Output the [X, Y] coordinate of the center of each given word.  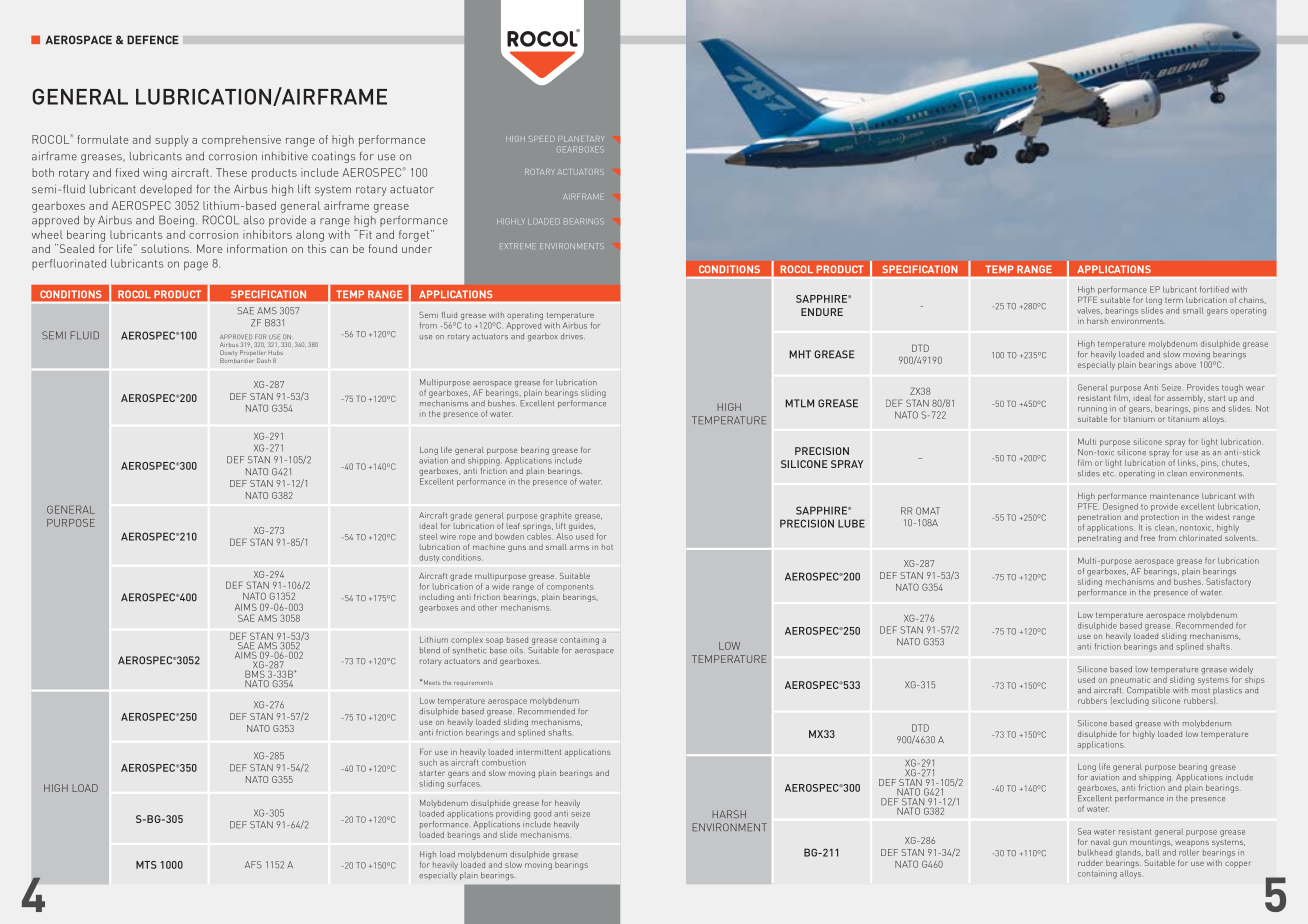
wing [155, 174]
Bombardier [236, 360]
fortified [1214, 289]
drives [573, 336]
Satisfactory [1228, 581]
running [1092, 409]
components [570, 587]
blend [430, 650]
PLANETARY [581, 139]
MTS [146, 865]
